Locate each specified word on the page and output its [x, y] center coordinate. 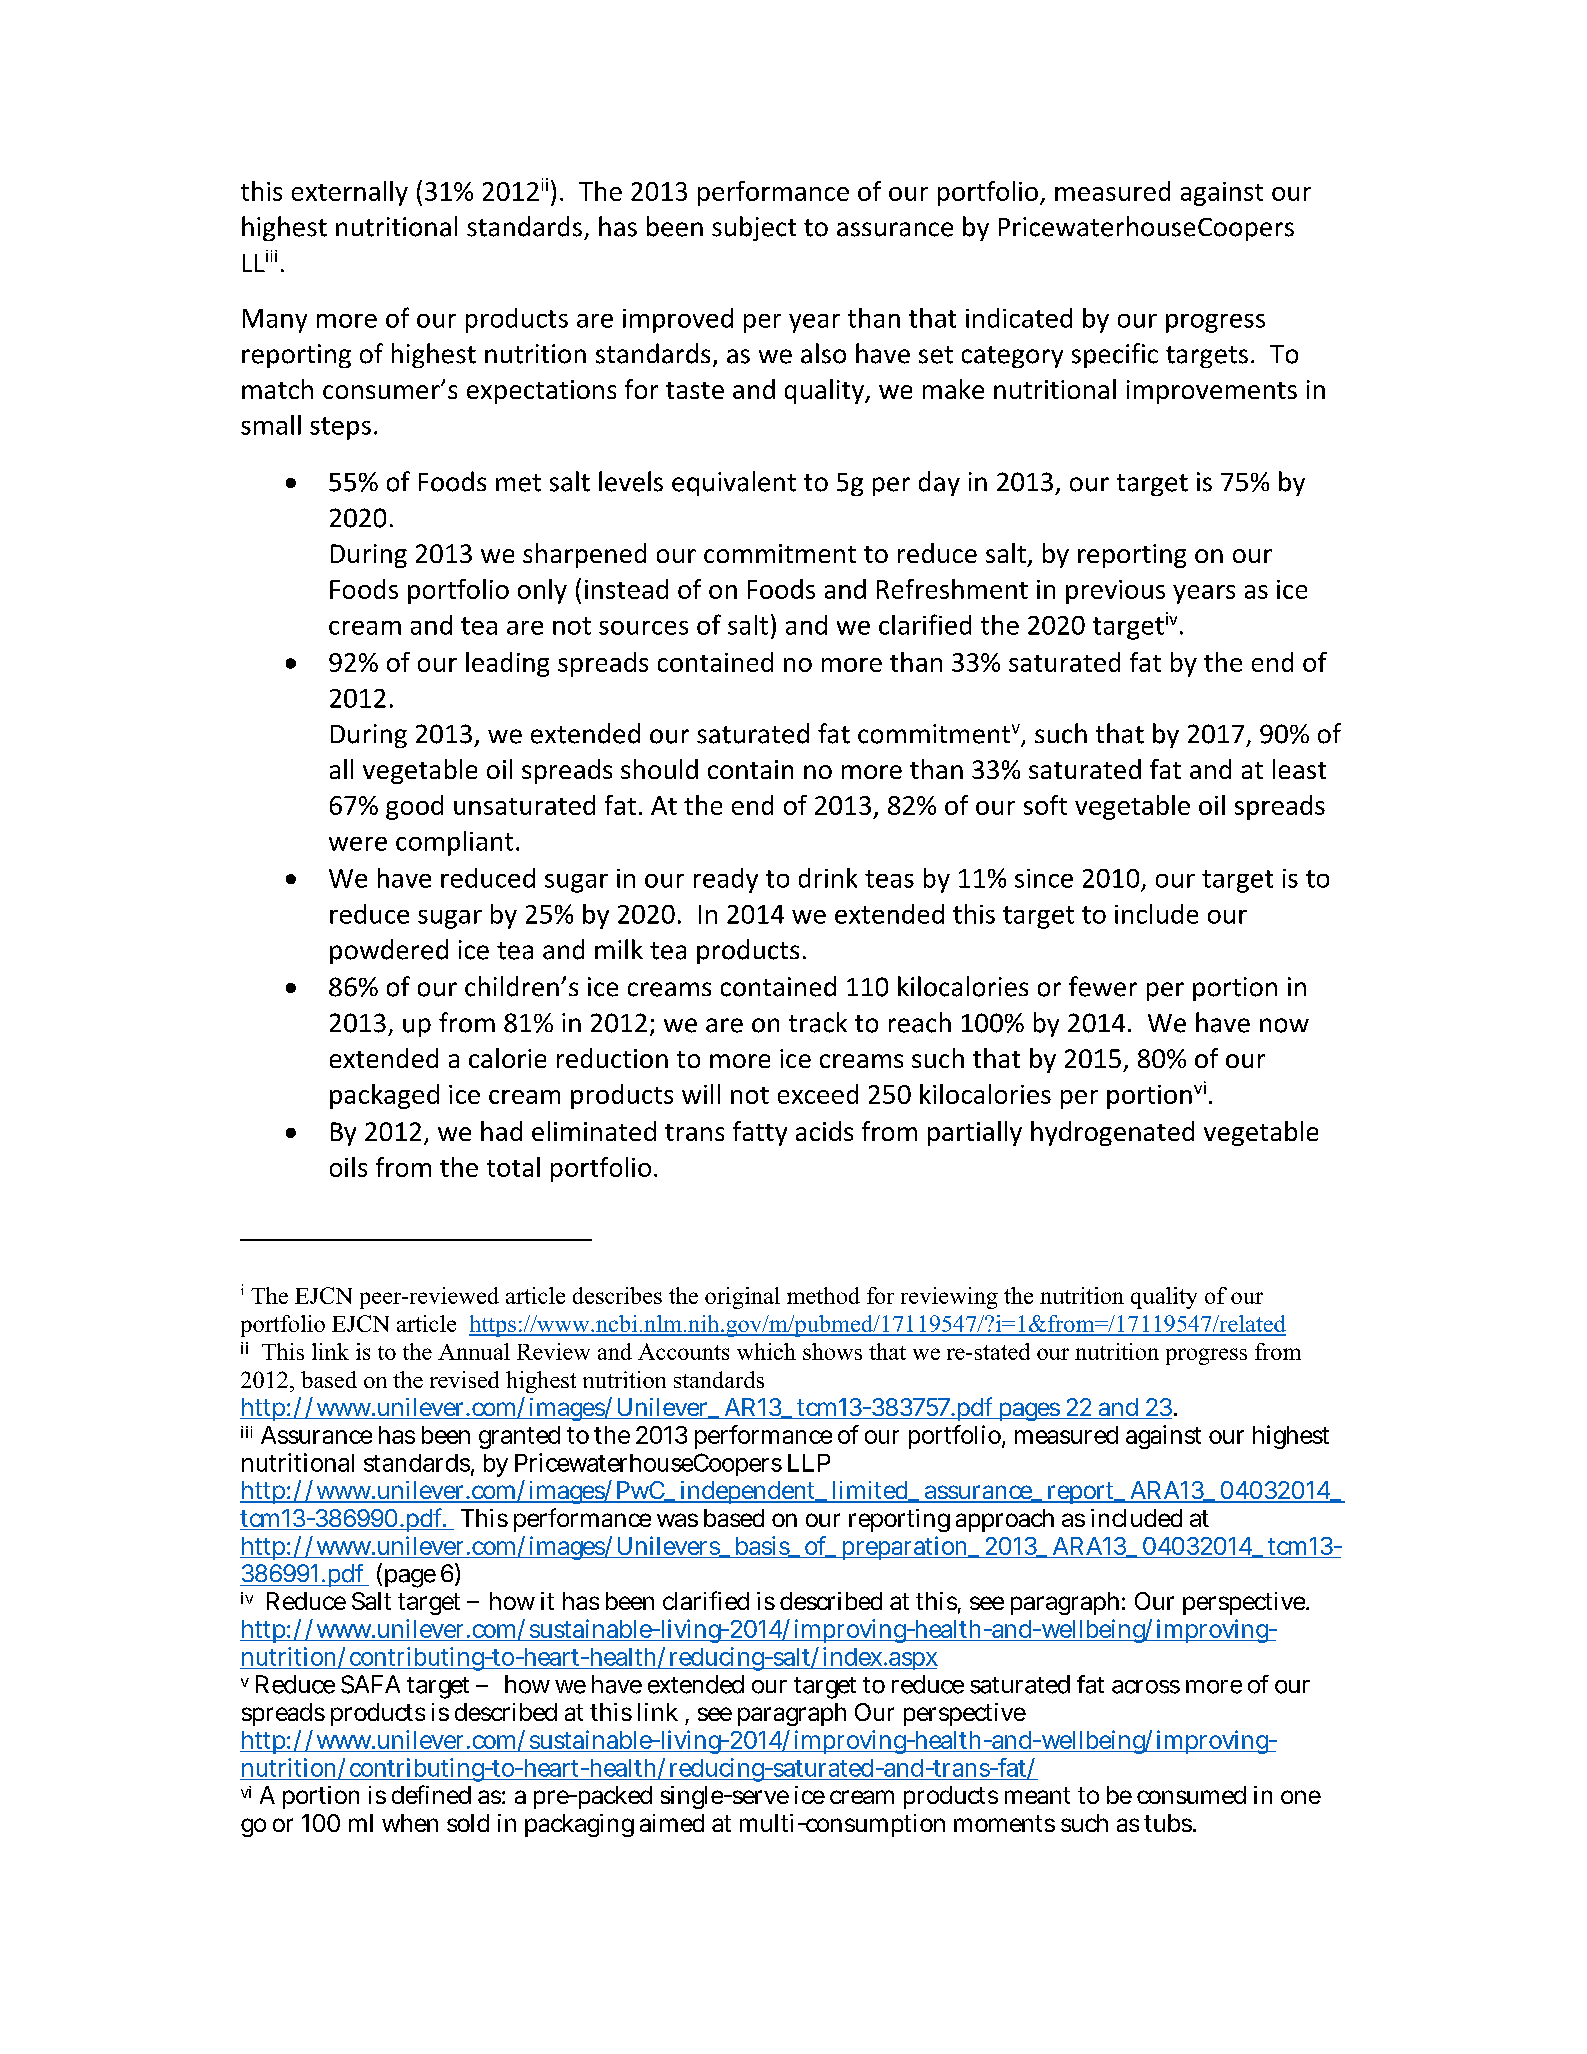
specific [1115, 355]
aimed [672, 1823]
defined [431, 1794]
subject [754, 228]
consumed [1191, 1795]
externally [350, 193]
